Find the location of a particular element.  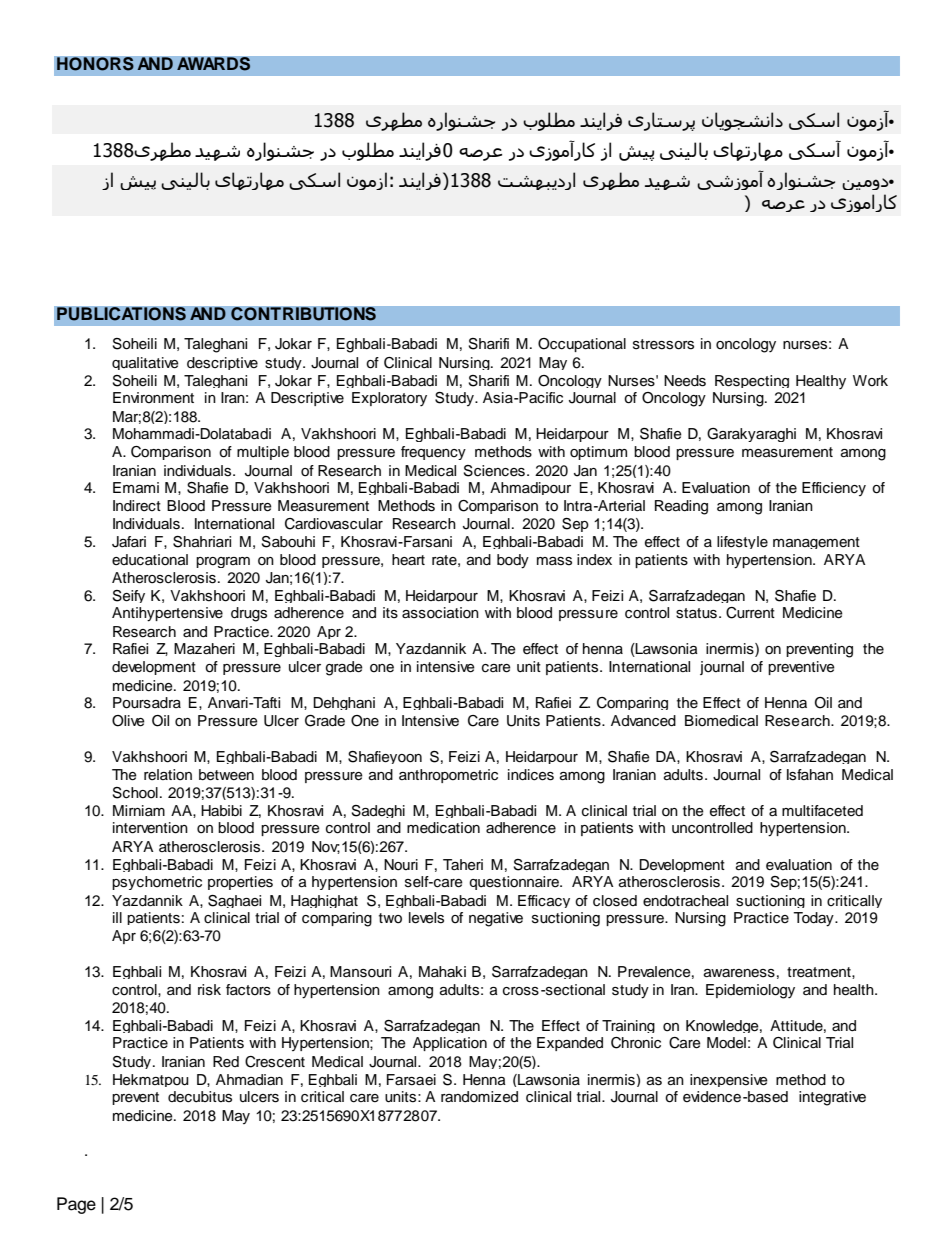

Sciences is located at coordinates (494, 471).
